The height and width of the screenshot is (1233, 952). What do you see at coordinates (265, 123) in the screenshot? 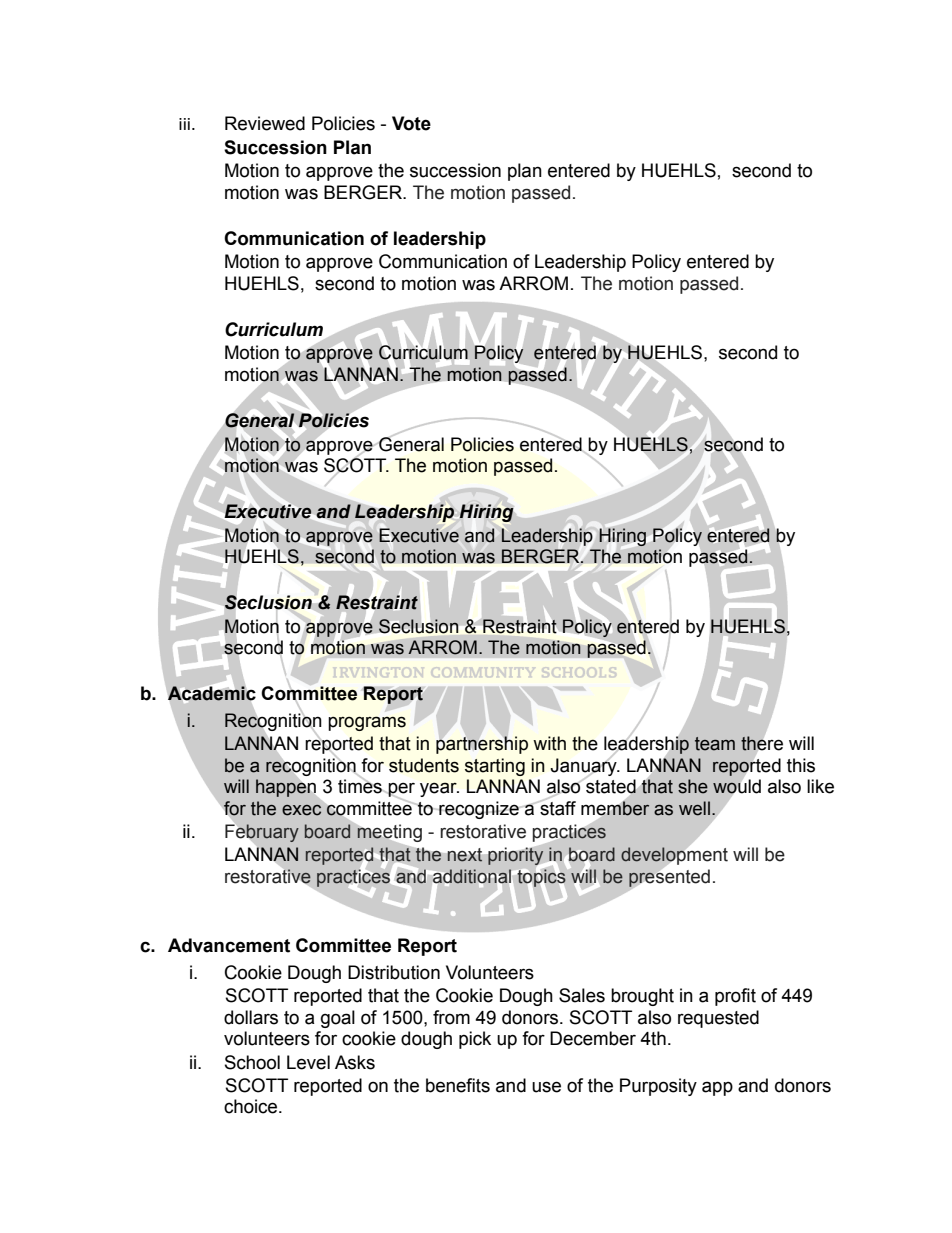
I see `Reviewed` at bounding box center [265, 123].
